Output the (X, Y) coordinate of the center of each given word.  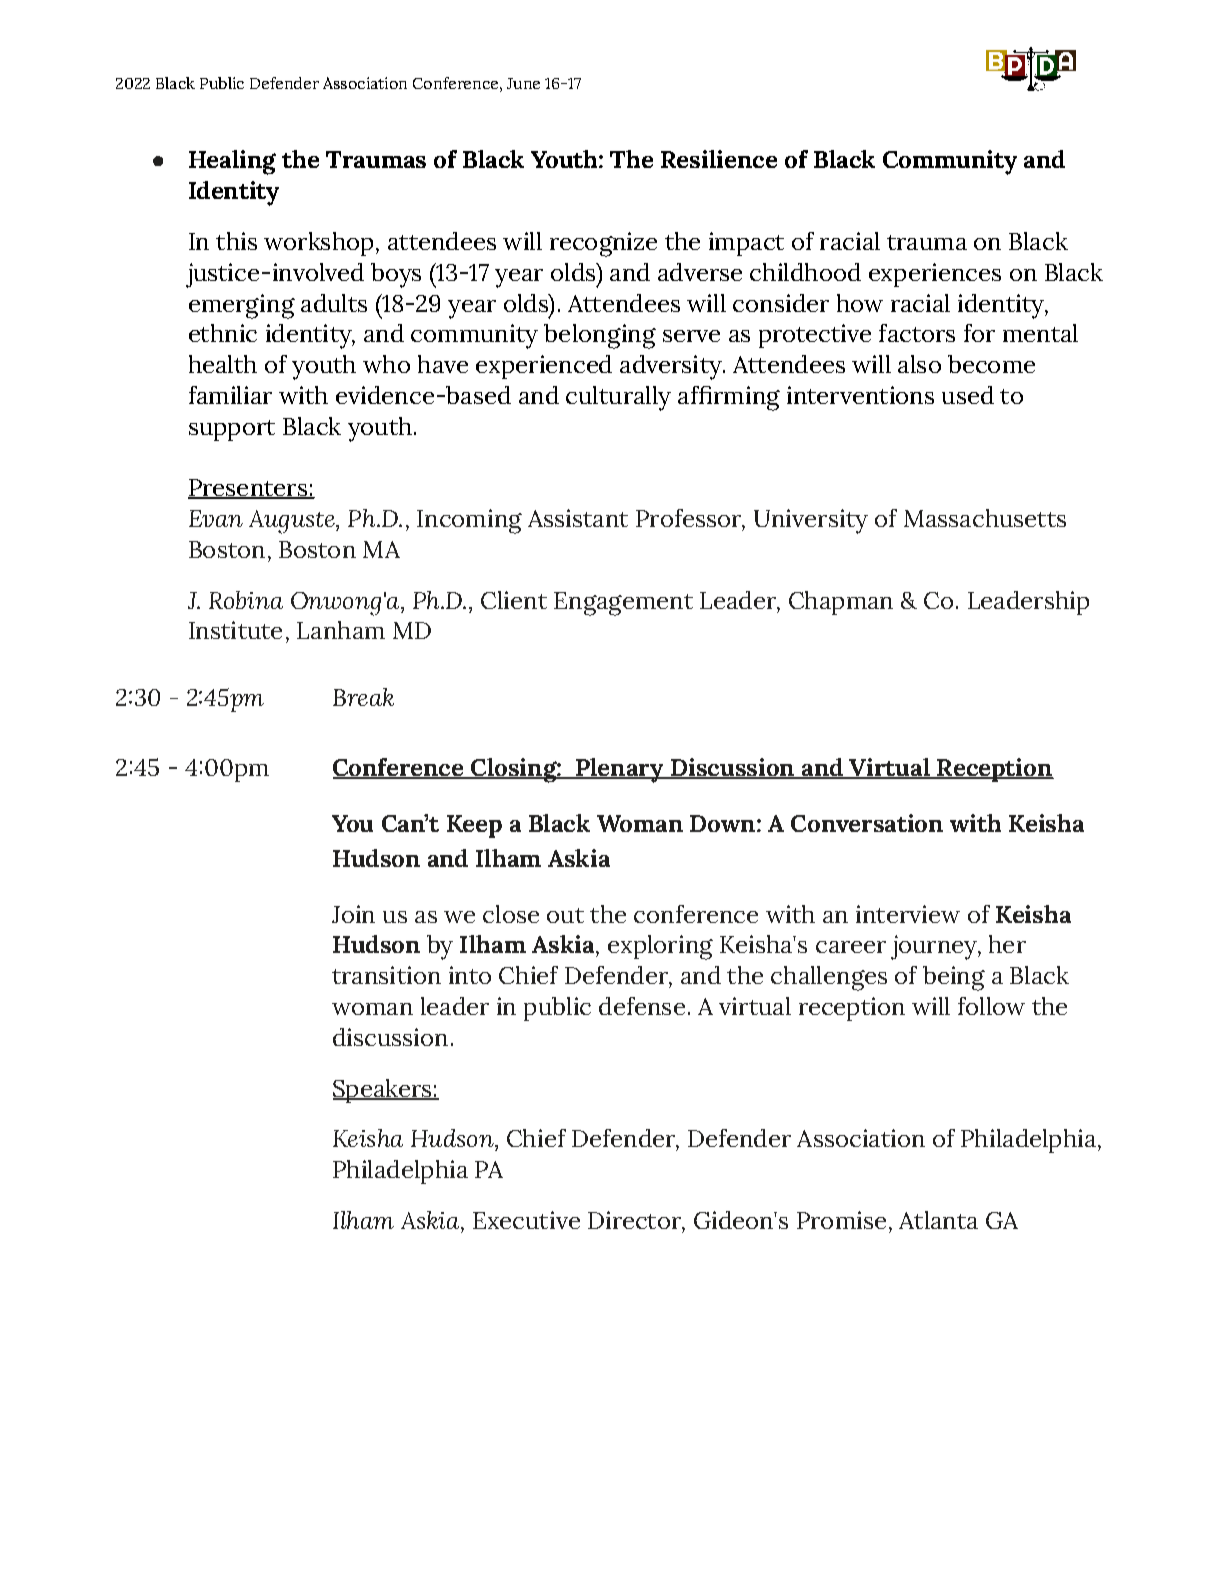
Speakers (383, 1091)
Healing (232, 162)
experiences (935, 275)
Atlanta (938, 1220)
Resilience (719, 159)
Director (635, 1220)
